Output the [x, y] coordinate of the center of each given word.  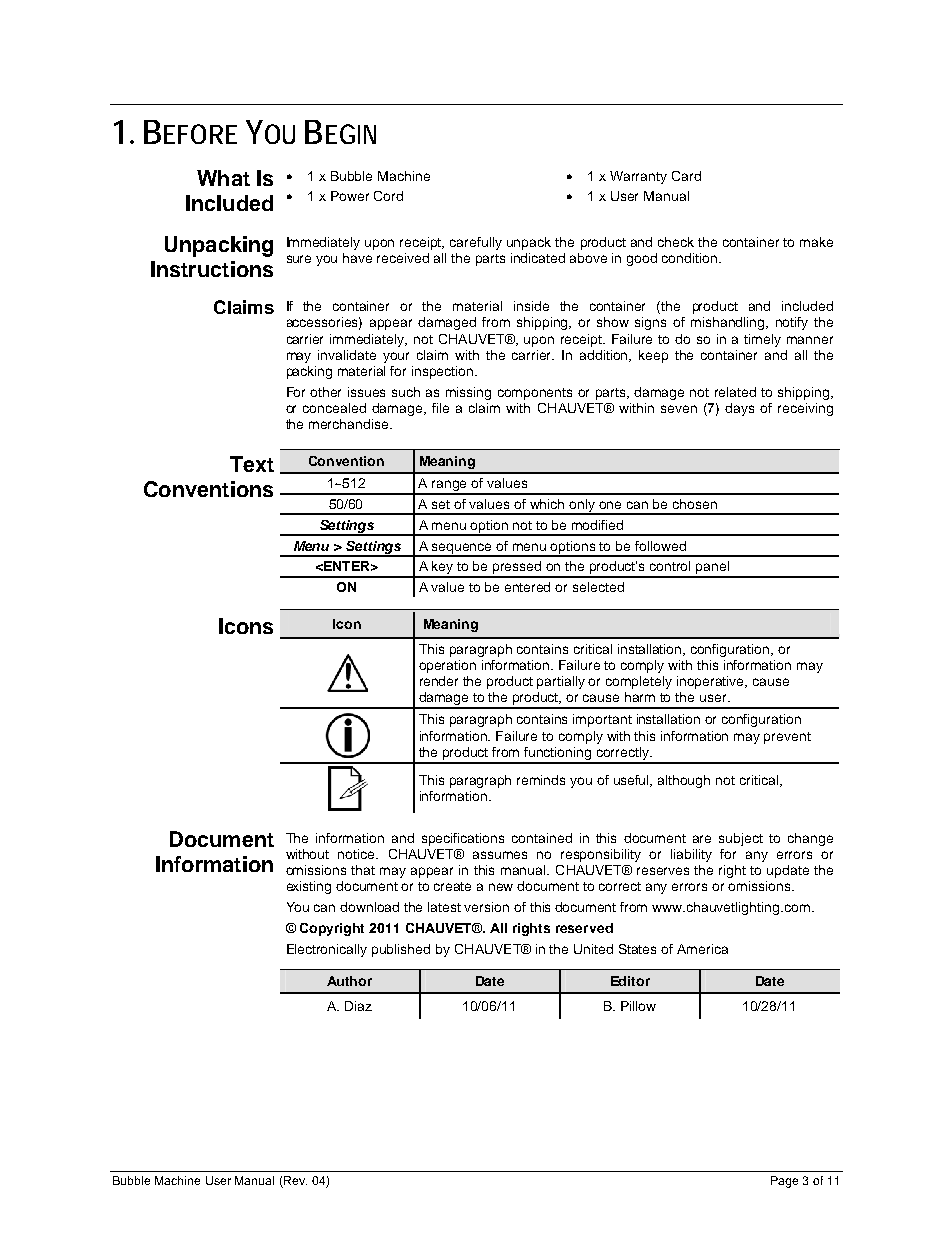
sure [299, 259]
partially [561, 682]
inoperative [712, 682]
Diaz [358, 1006]
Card [686, 176]
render [439, 681]
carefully [476, 243]
